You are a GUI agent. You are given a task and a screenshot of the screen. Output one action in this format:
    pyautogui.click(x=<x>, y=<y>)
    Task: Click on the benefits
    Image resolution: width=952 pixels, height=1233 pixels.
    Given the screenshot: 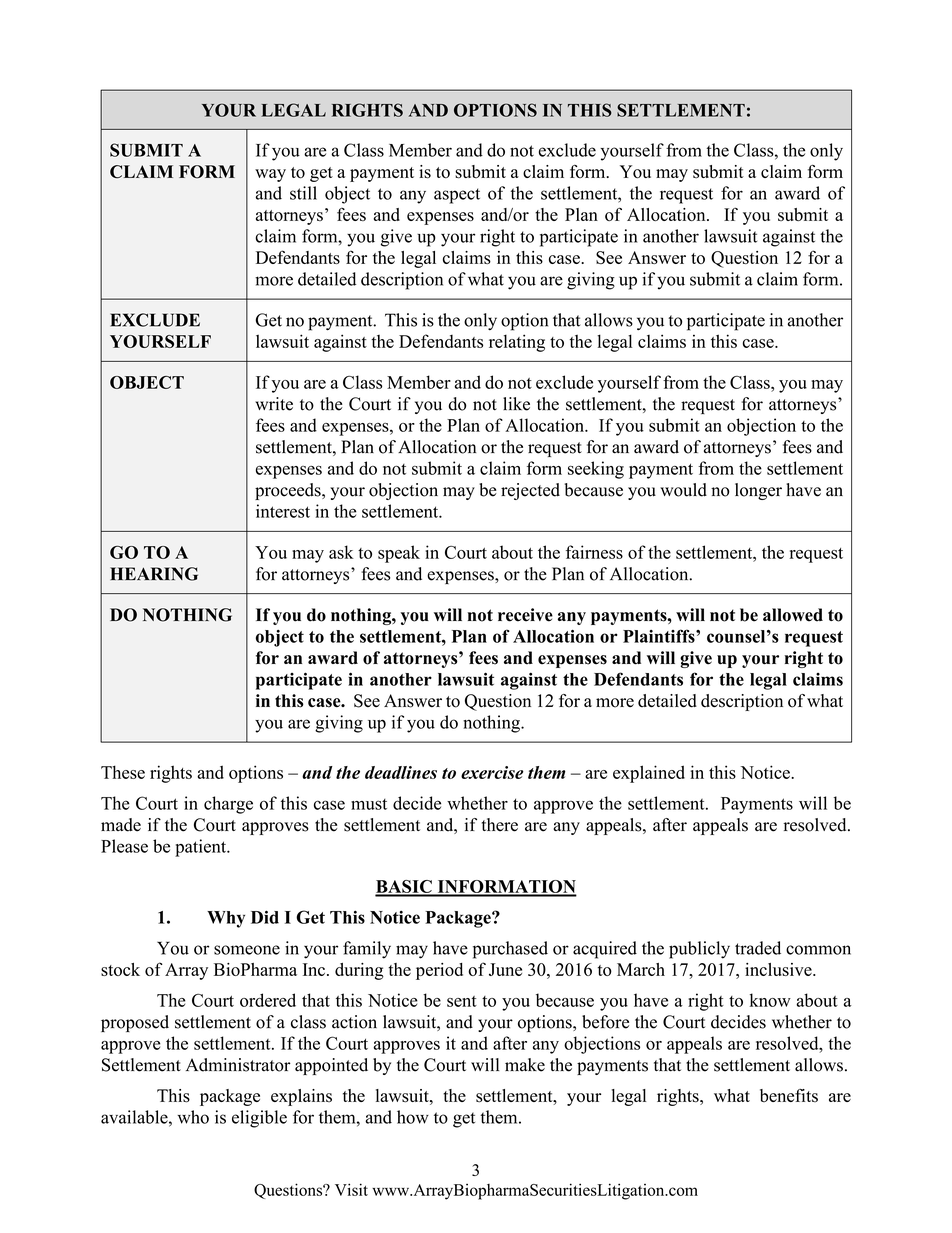 What is the action you would take?
    pyautogui.click(x=789, y=1095)
